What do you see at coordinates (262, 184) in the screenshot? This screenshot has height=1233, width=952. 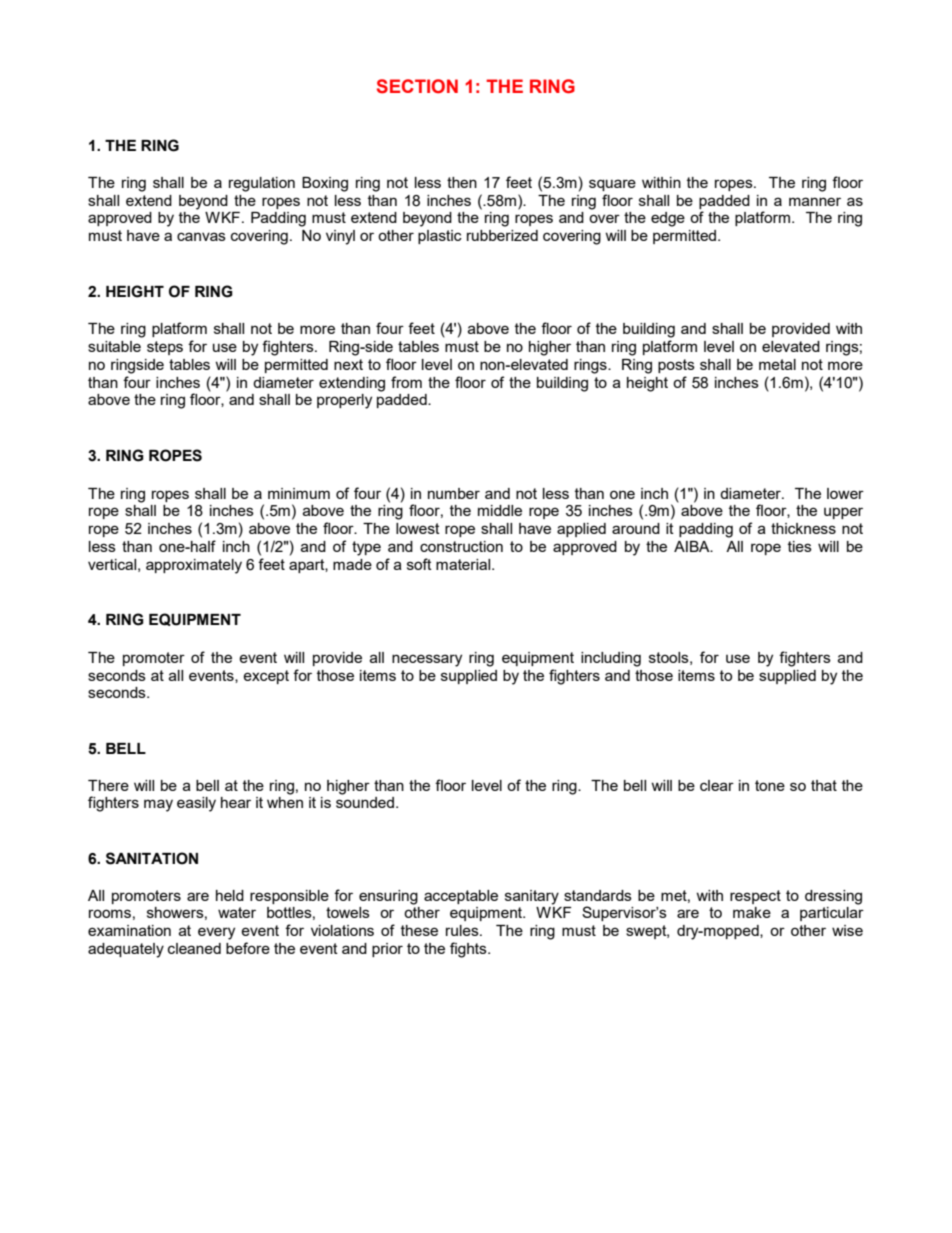 I see `regulation` at bounding box center [262, 184].
